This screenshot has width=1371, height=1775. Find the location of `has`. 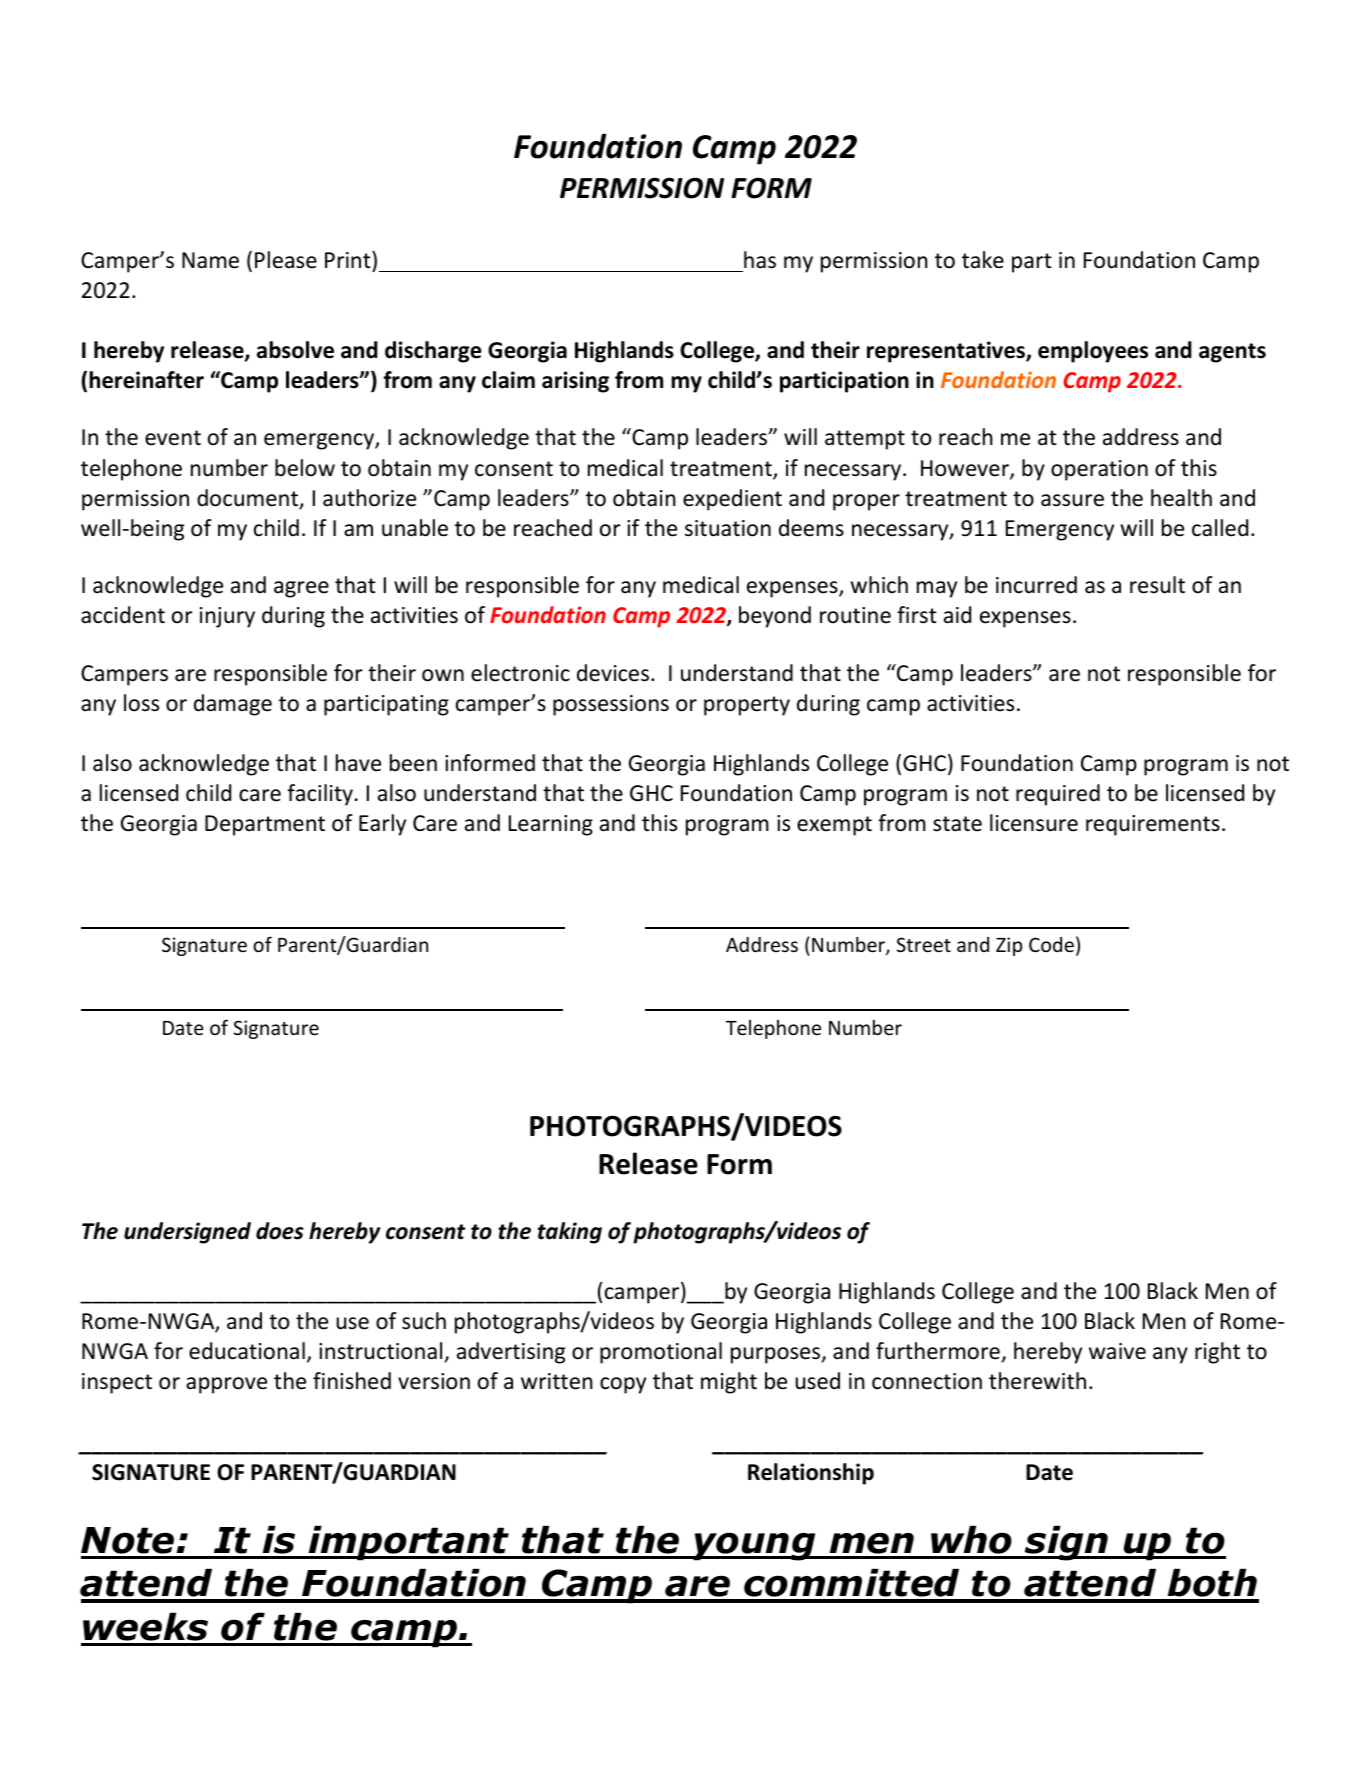

has is located at coordinates (760, 260).
